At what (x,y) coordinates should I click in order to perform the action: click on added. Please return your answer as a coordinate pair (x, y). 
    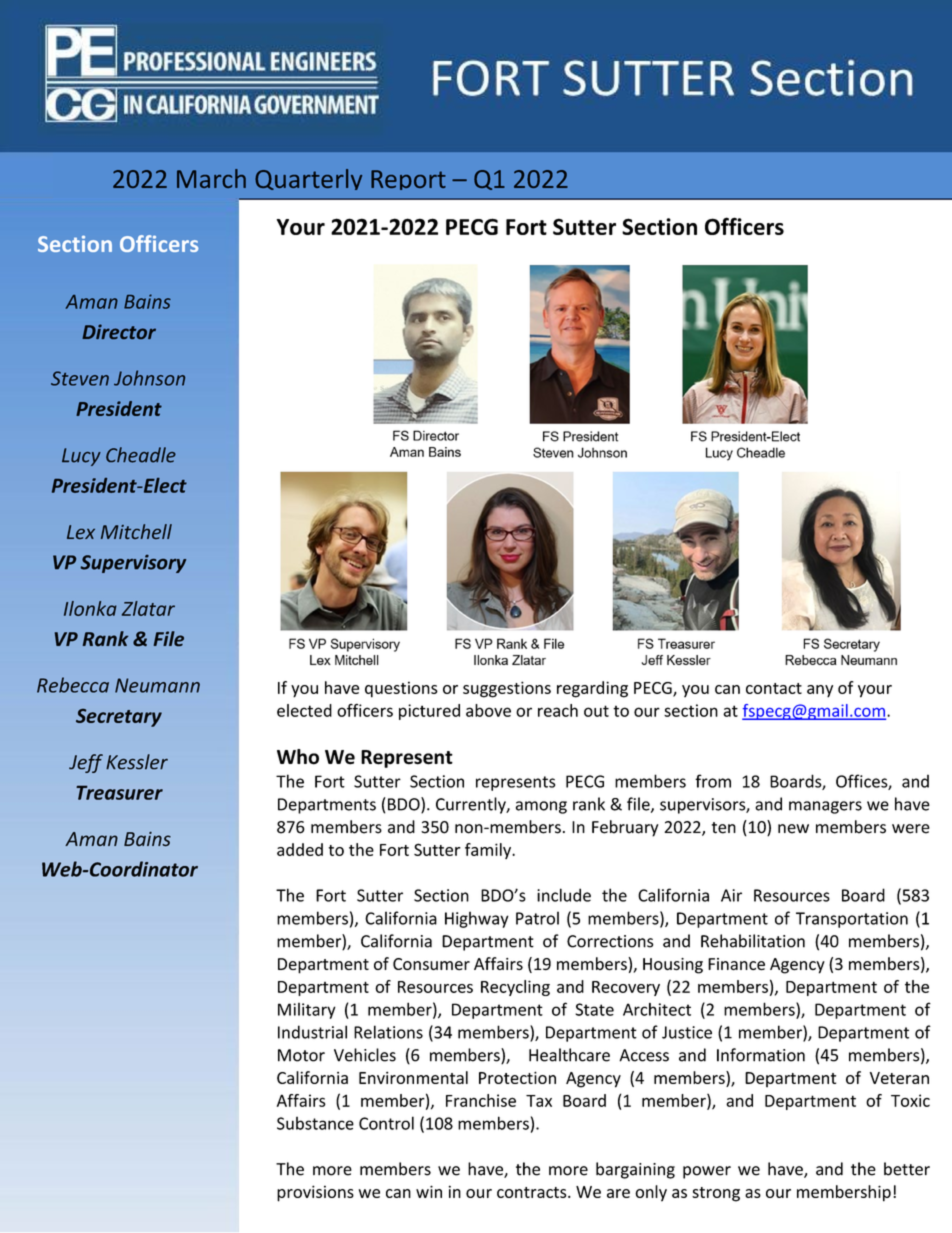
    Looking at the image, I should click on (300, 849).
